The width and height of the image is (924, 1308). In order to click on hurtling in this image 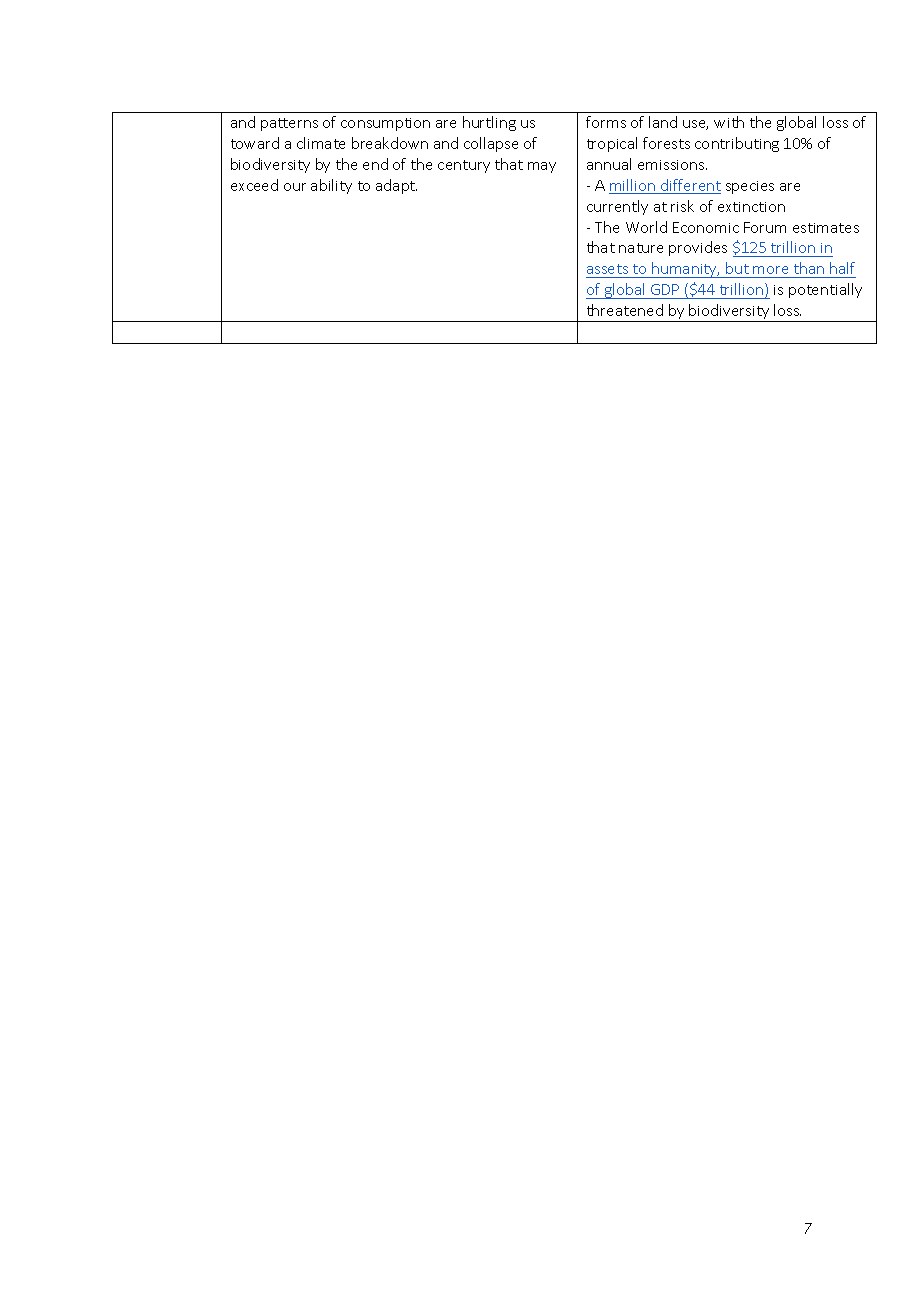, I will do `click(489, 123)`.
